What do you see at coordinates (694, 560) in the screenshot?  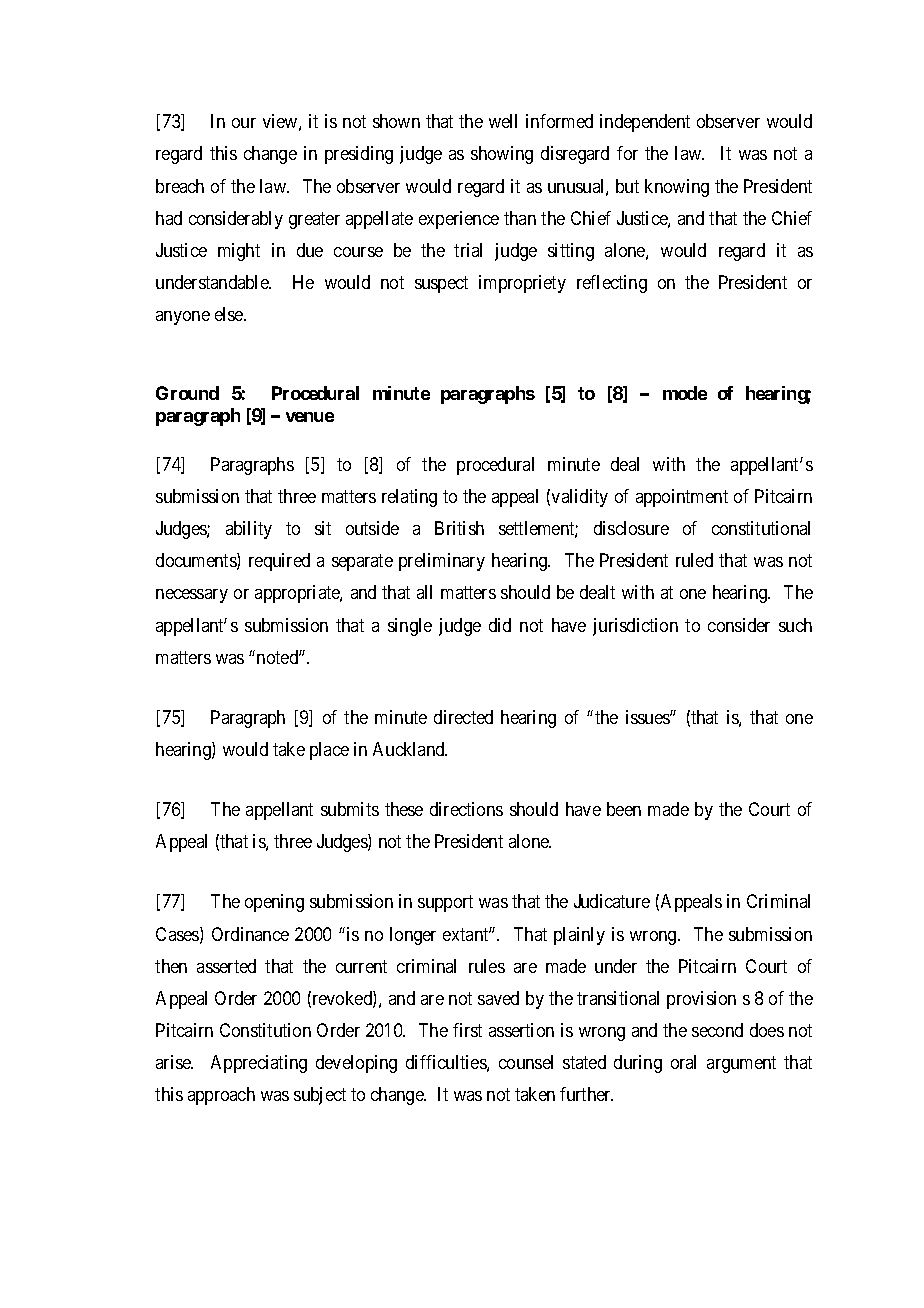 I see `ruled` at bounding box center [694, 560].
